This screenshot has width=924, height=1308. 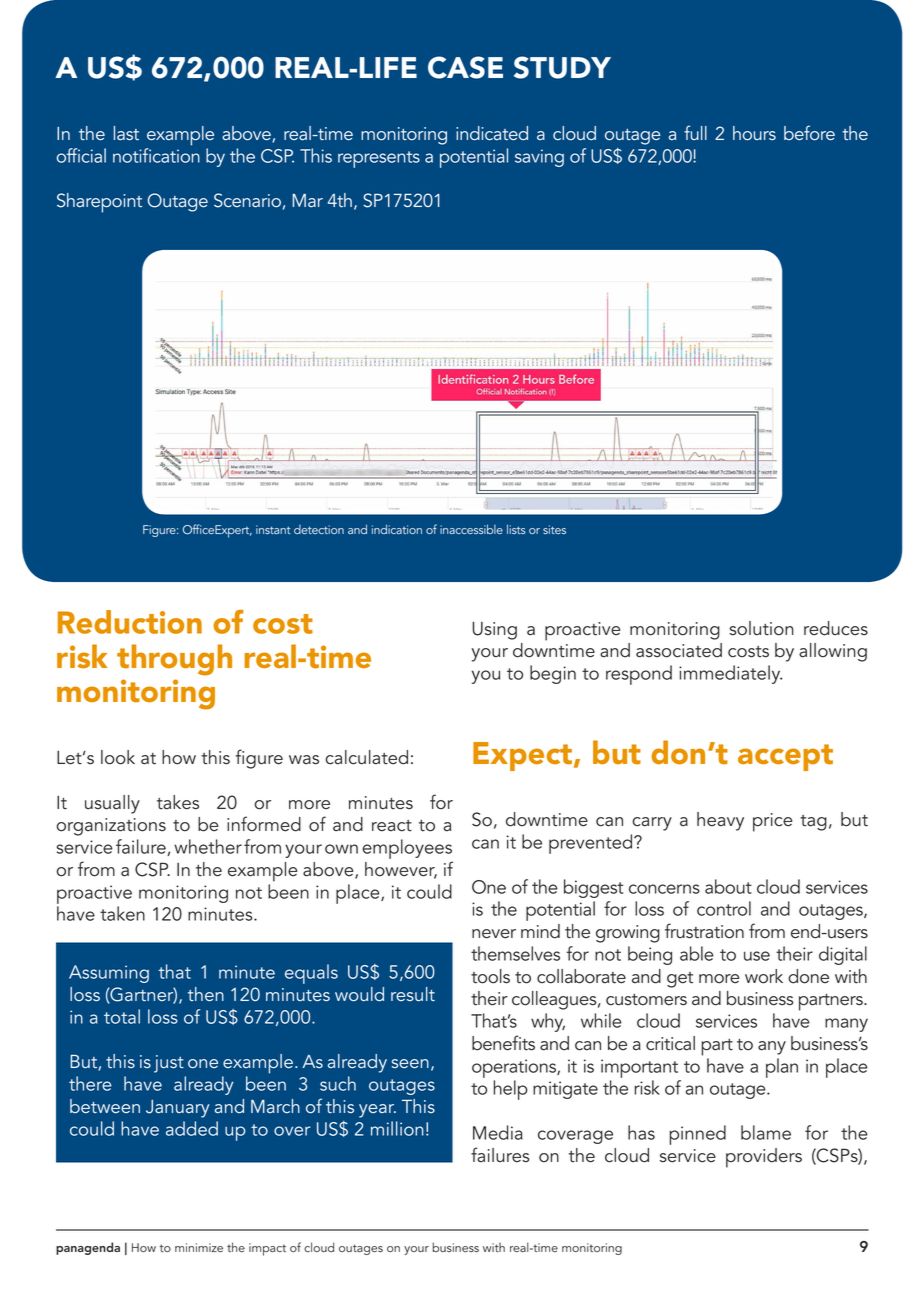 I want to click on hours, so click(x=754, y=133).
